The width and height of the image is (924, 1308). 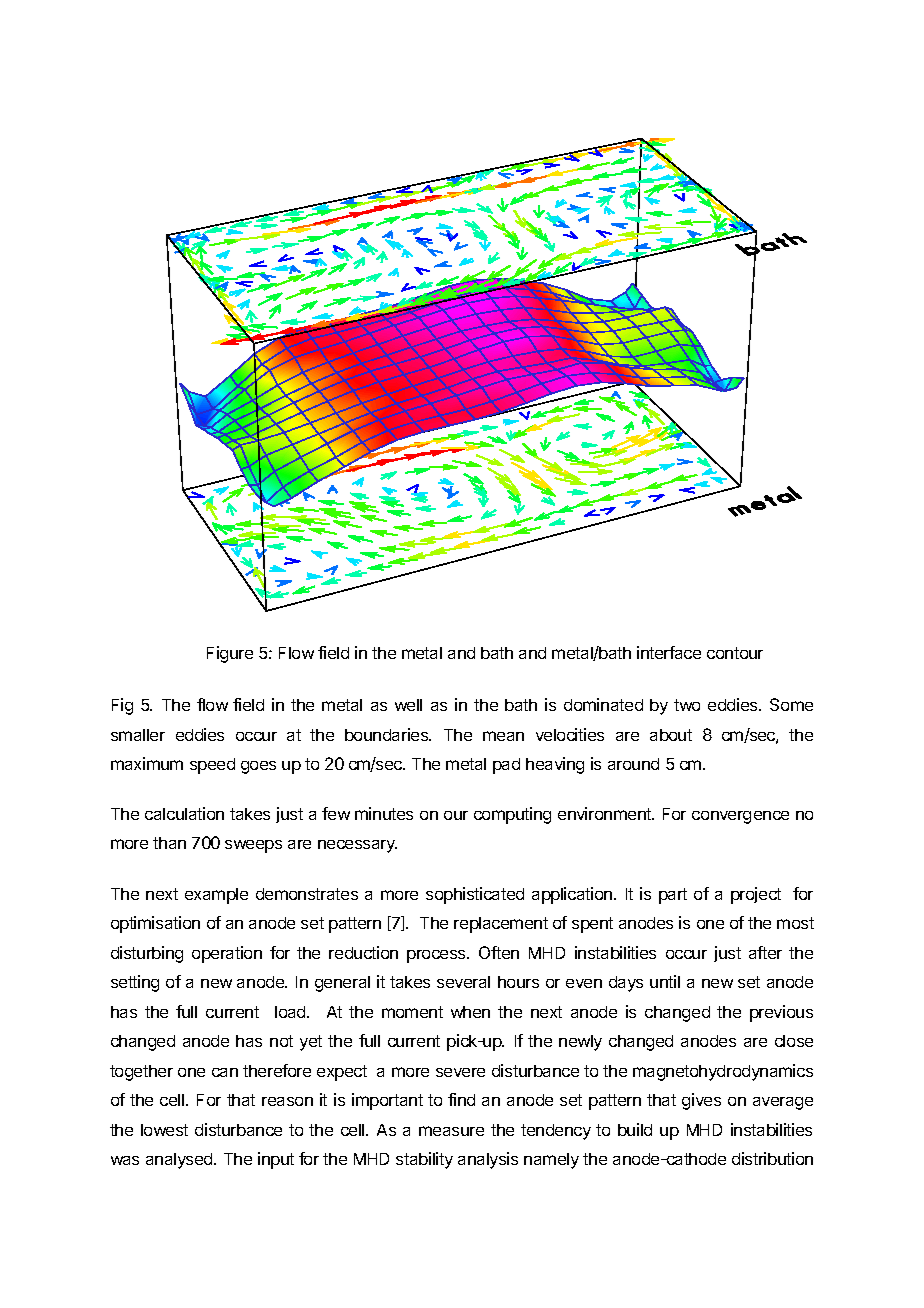 I want to click on previous, so click(x=781, y=1013).
